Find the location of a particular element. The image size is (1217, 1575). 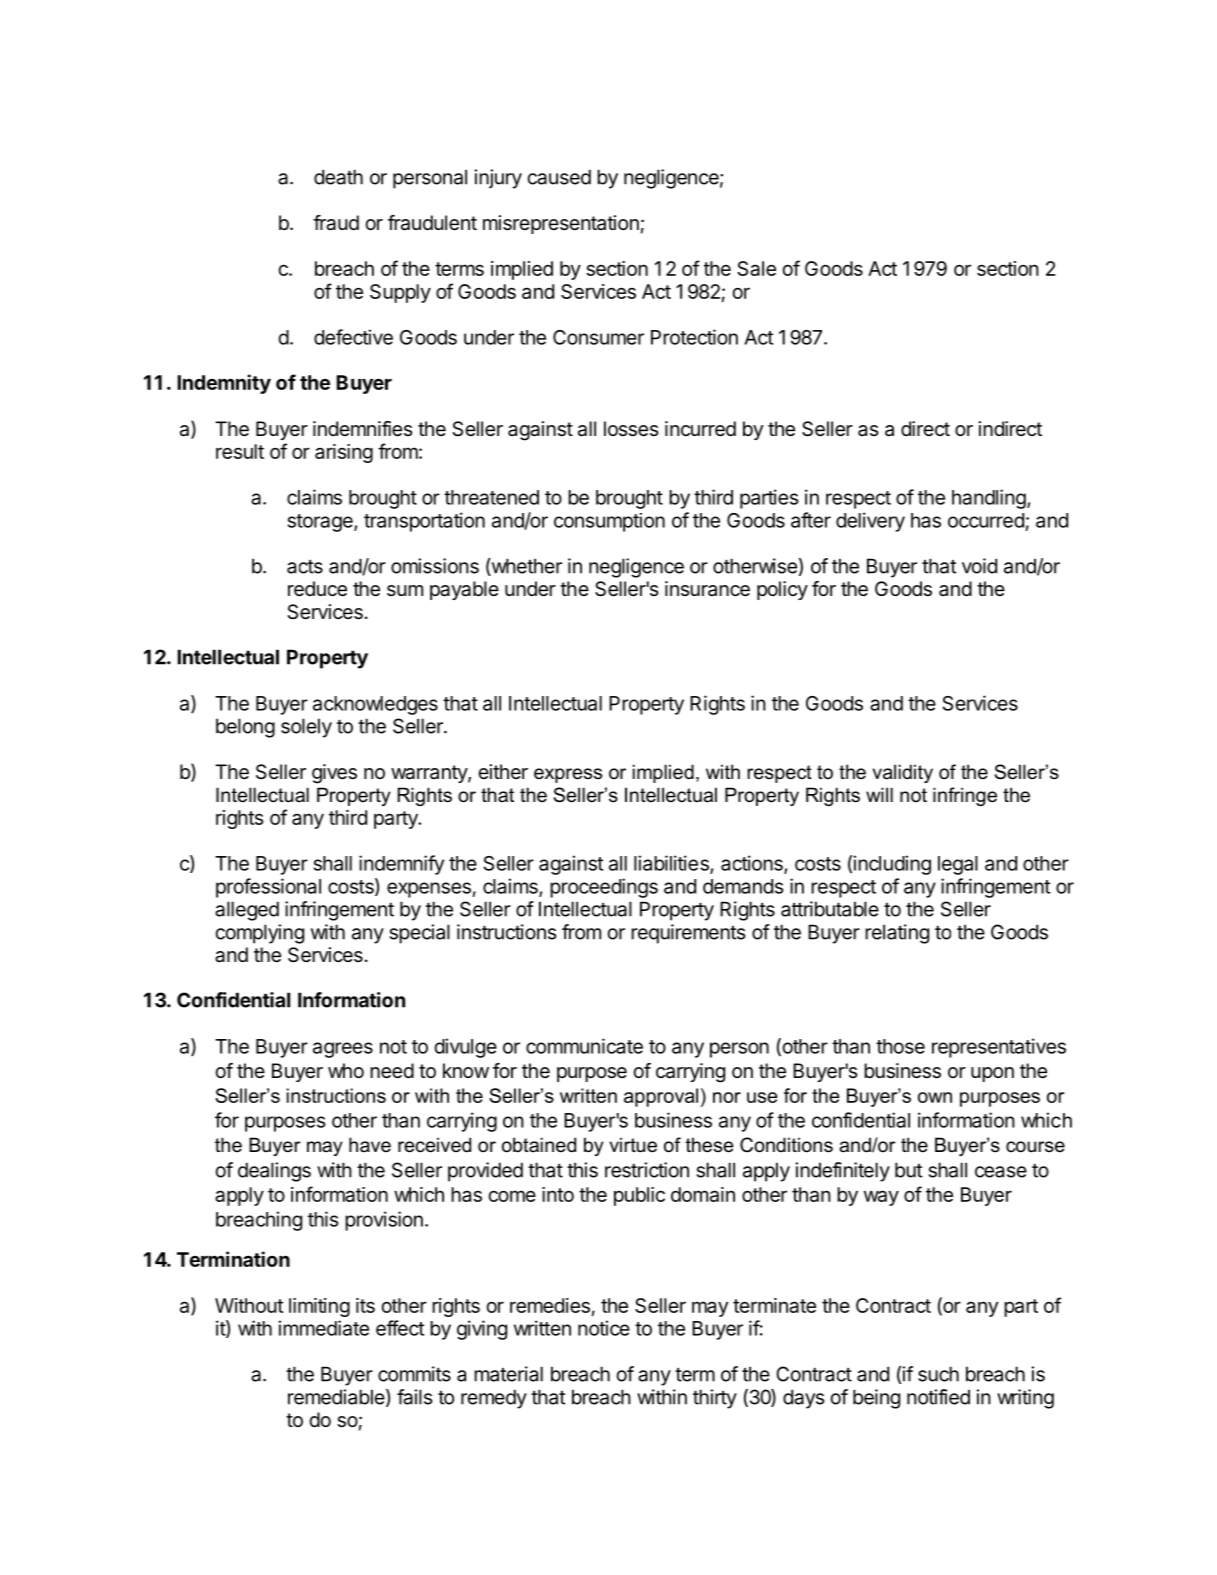

such is located at coordinates (938, 1374).
